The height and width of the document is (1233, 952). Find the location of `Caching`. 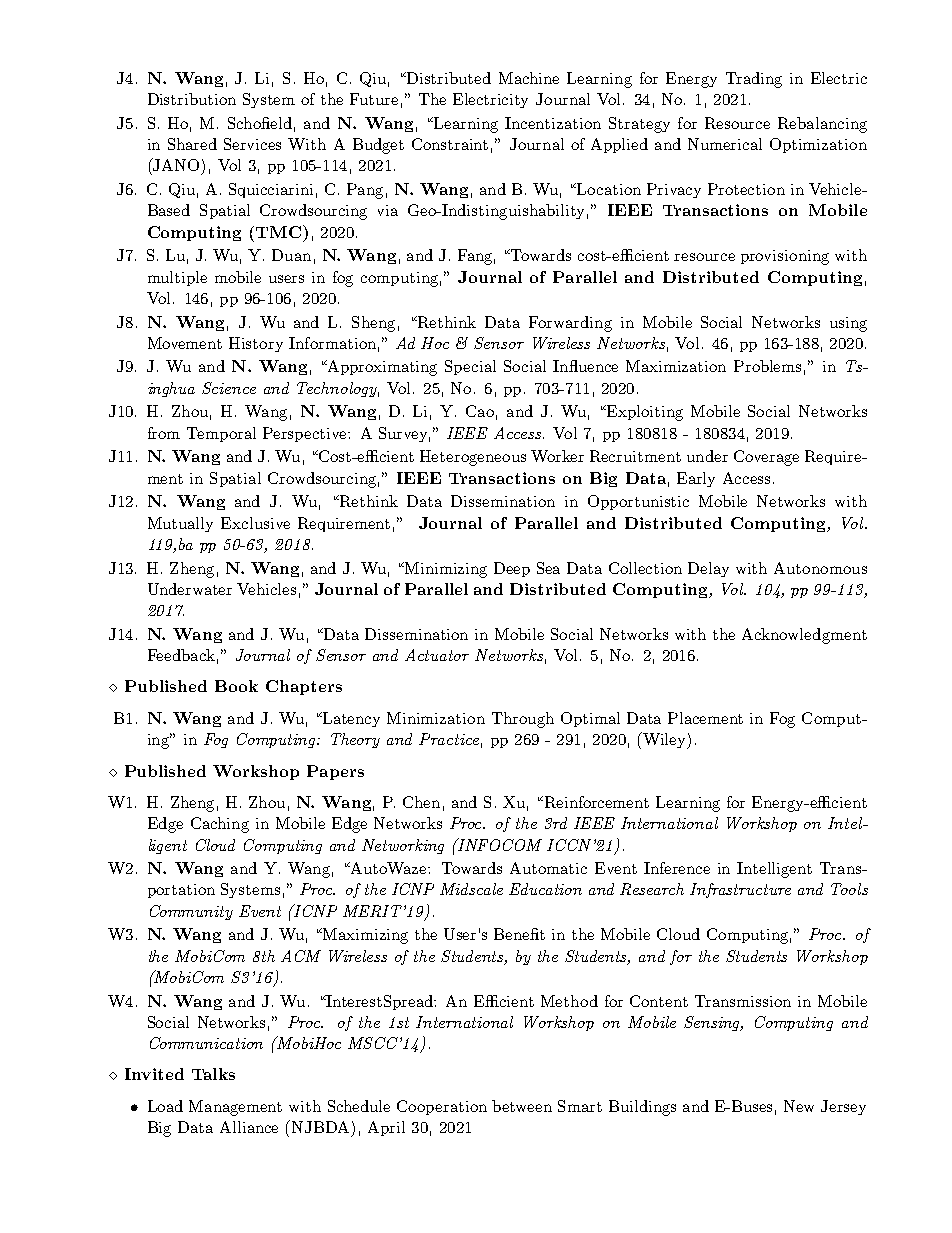

Caching is located at coordinates (220, 825).
